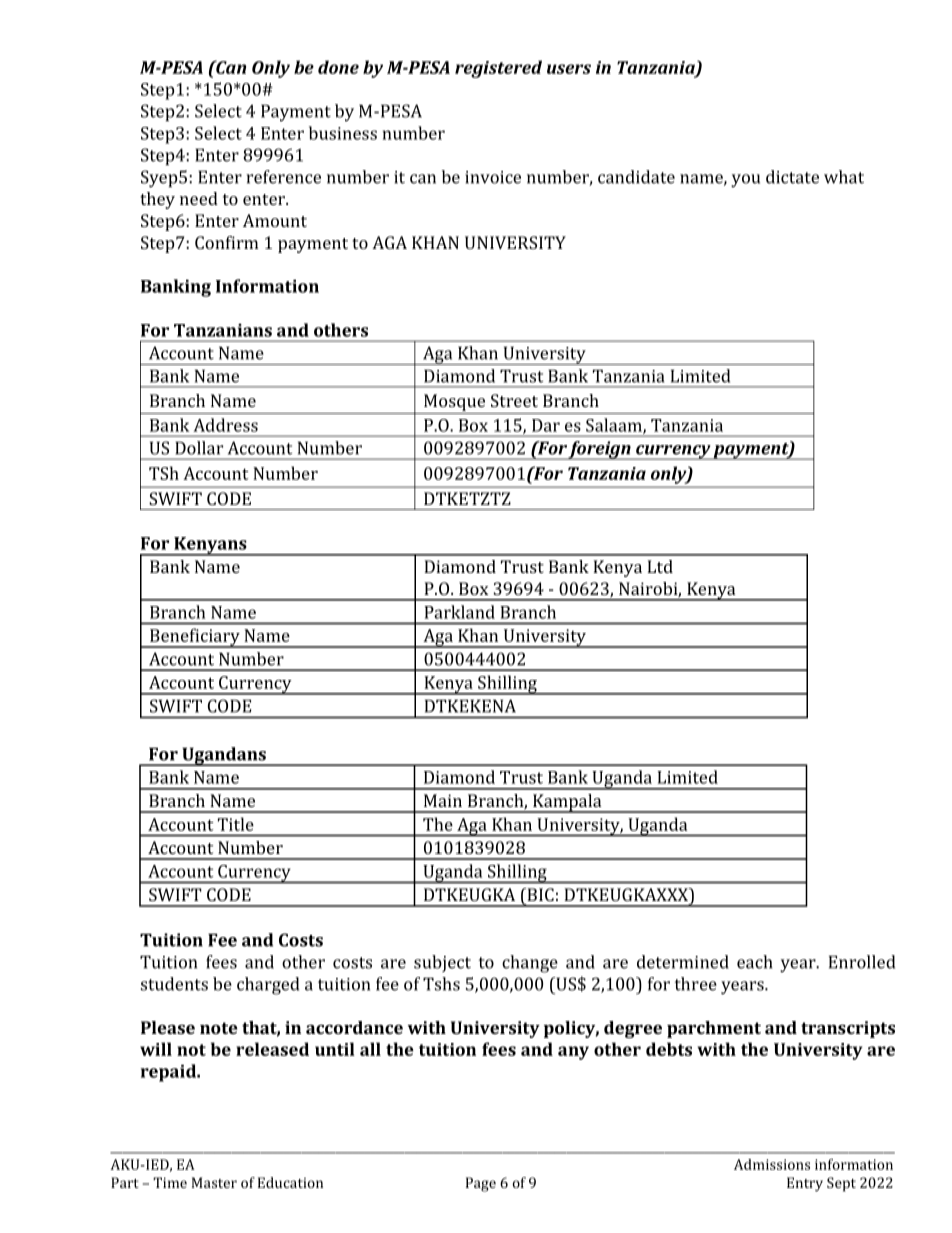 The image size is (952, 1233). I want to click on Address, so click(225, 425).
